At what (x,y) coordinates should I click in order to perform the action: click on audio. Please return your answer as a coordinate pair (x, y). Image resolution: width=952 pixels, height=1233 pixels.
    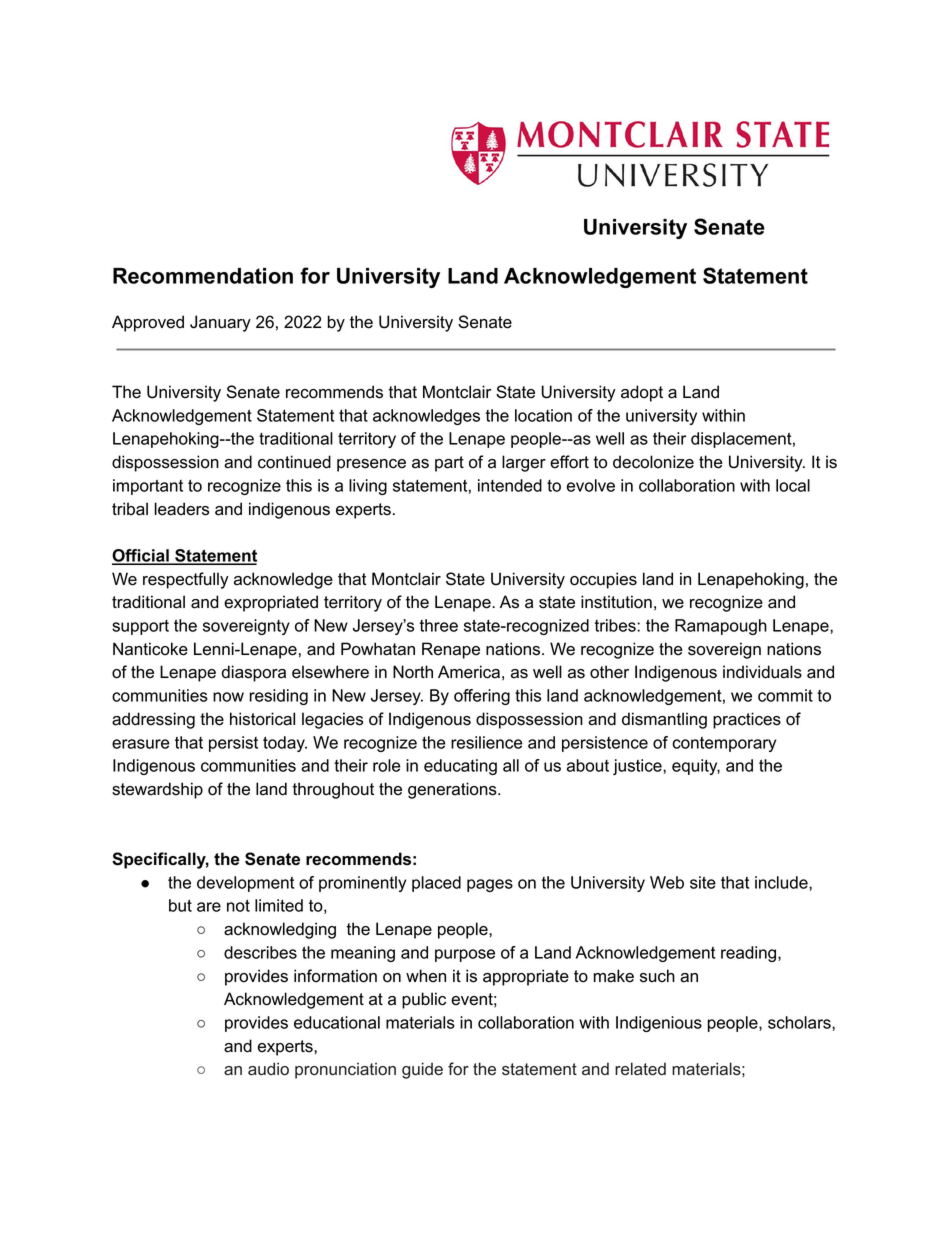
    Looking at the image, I should click on (268, 1069).
